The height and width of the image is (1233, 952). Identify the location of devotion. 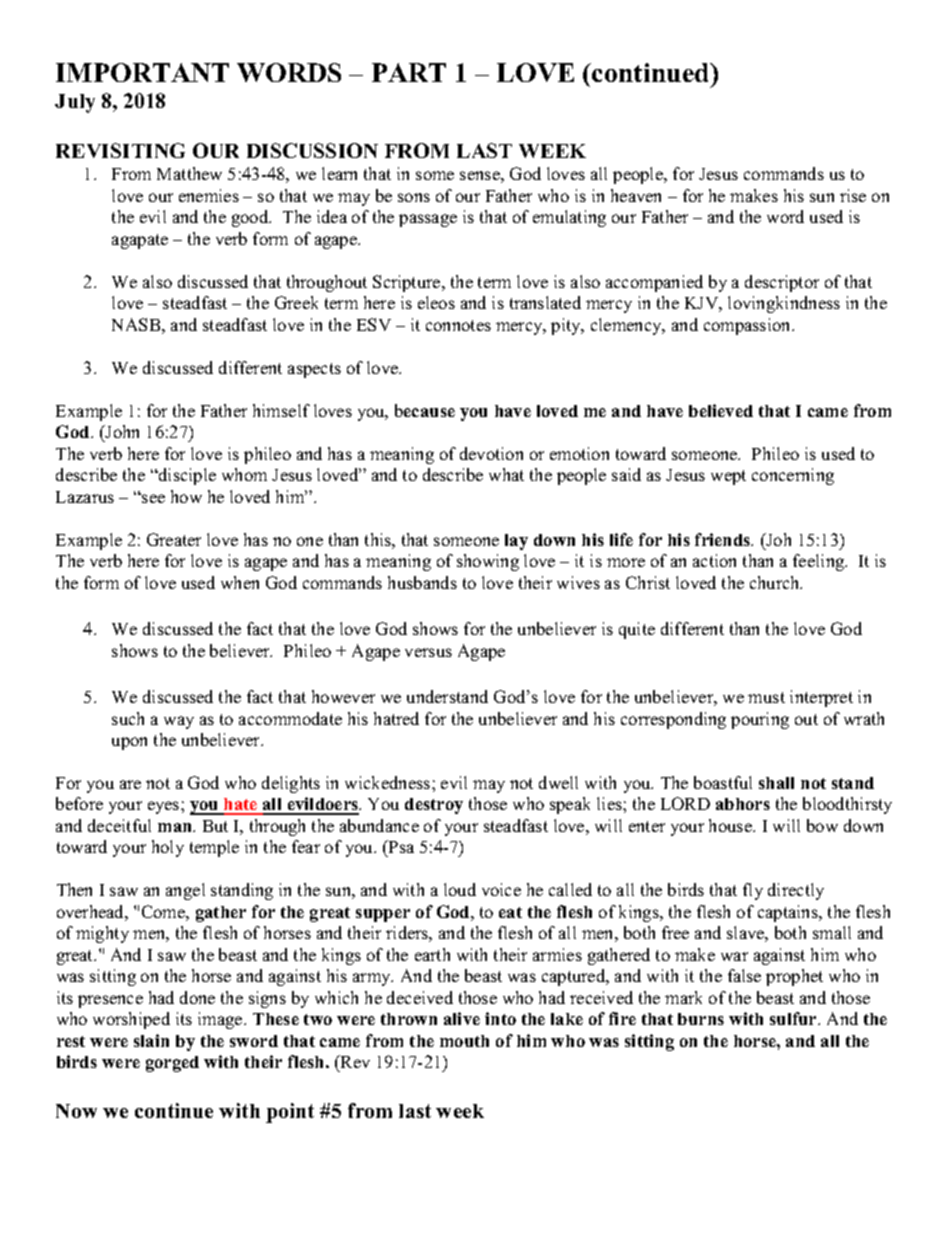
(491, 453).
